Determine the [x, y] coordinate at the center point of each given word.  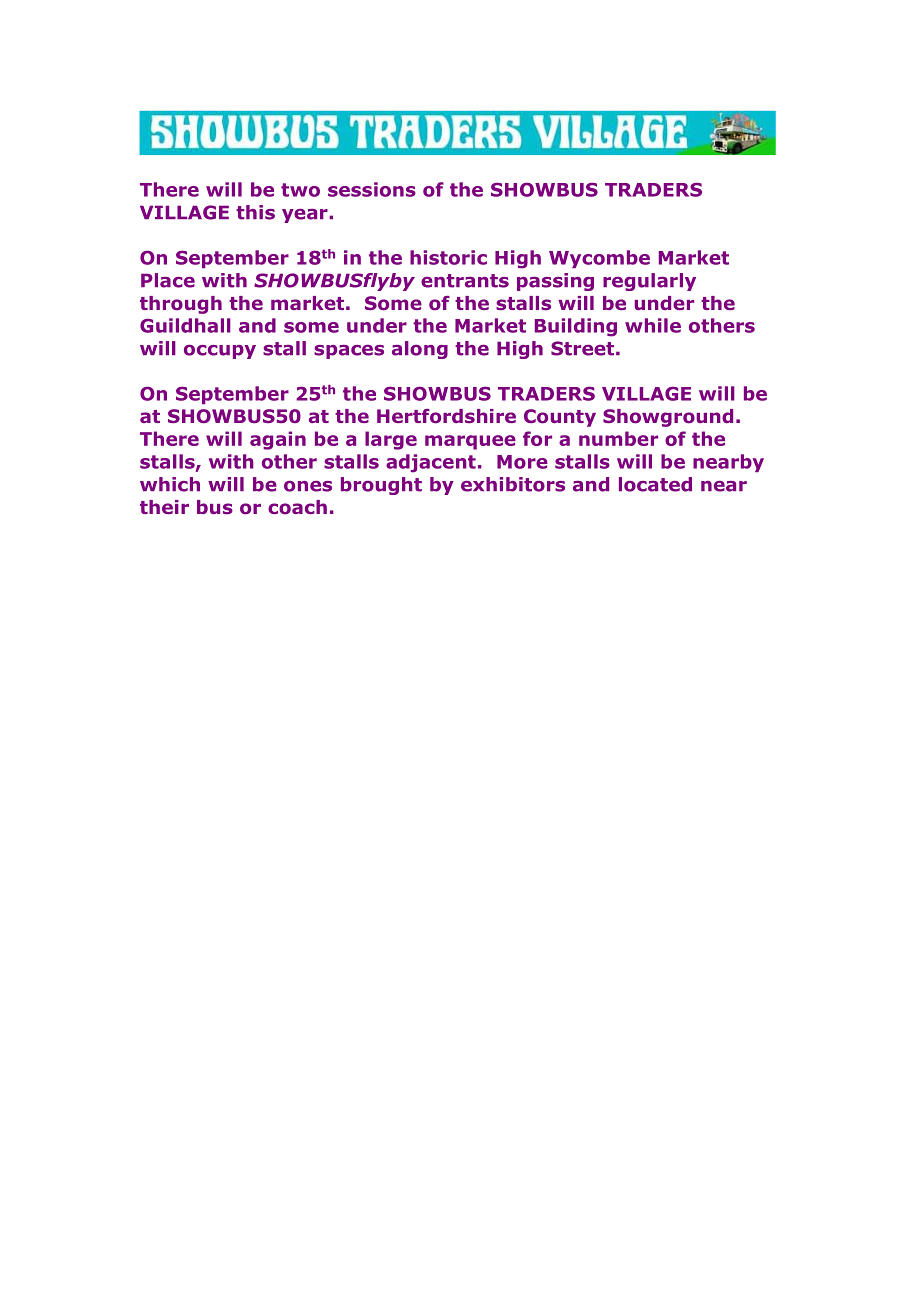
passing [555, 282]
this [255, 212]
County [560, 418]
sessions [372, 189]
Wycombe [599, 259]
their [164, 507]
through [181, 305]
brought [381, 486]
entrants [465, 281]
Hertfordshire [446, 416]
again [278, 440]
